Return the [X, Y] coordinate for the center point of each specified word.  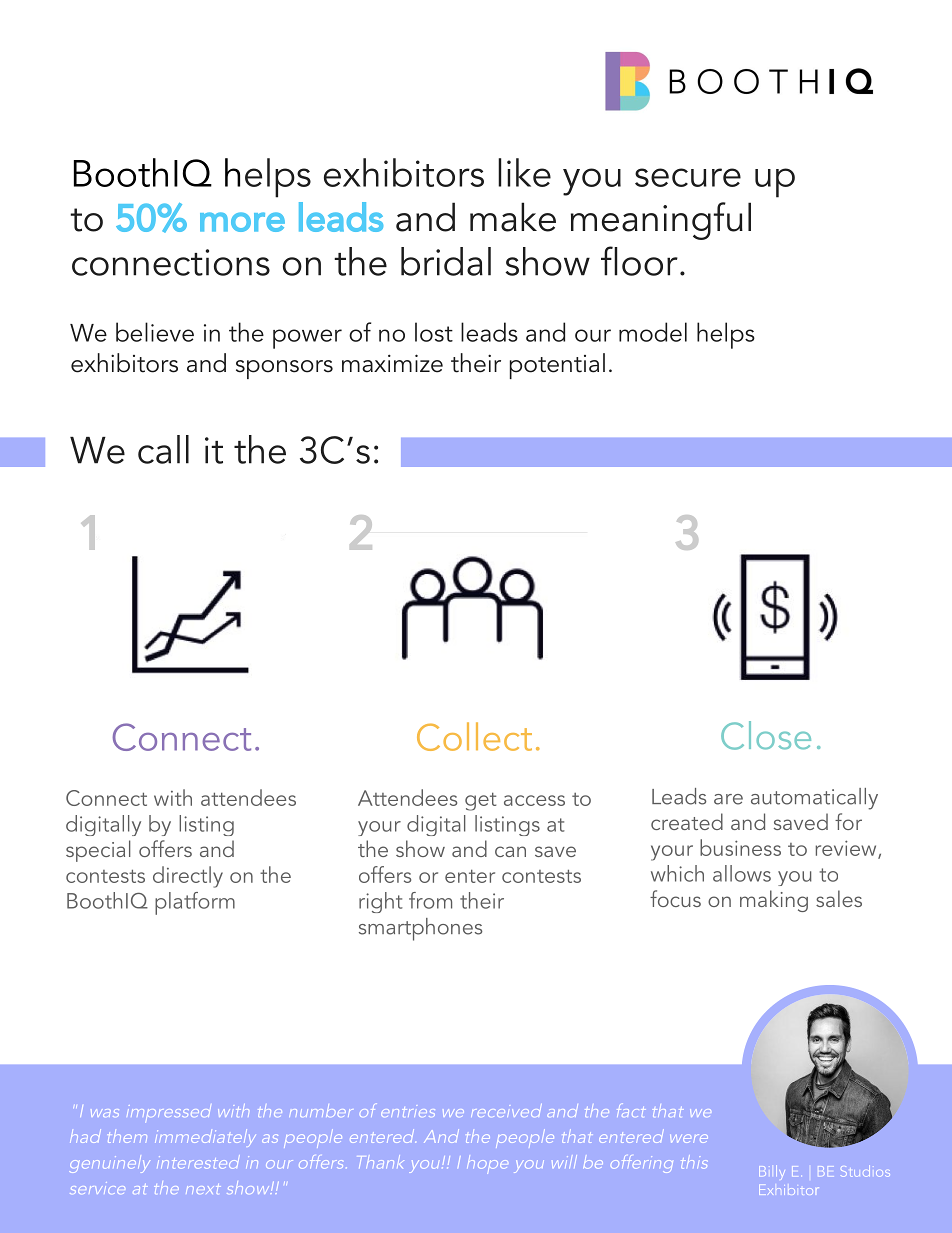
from [430, 900]
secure [688, 177]
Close [766, 735]
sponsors [284, 369]
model [653, 332]
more [242, 222]
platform [195, 903]
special [98, 851]
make [513, 217]
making [774, 901]
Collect [474, 736]
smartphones [421, 929]
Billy [772, 1172]
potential [557, 366]
